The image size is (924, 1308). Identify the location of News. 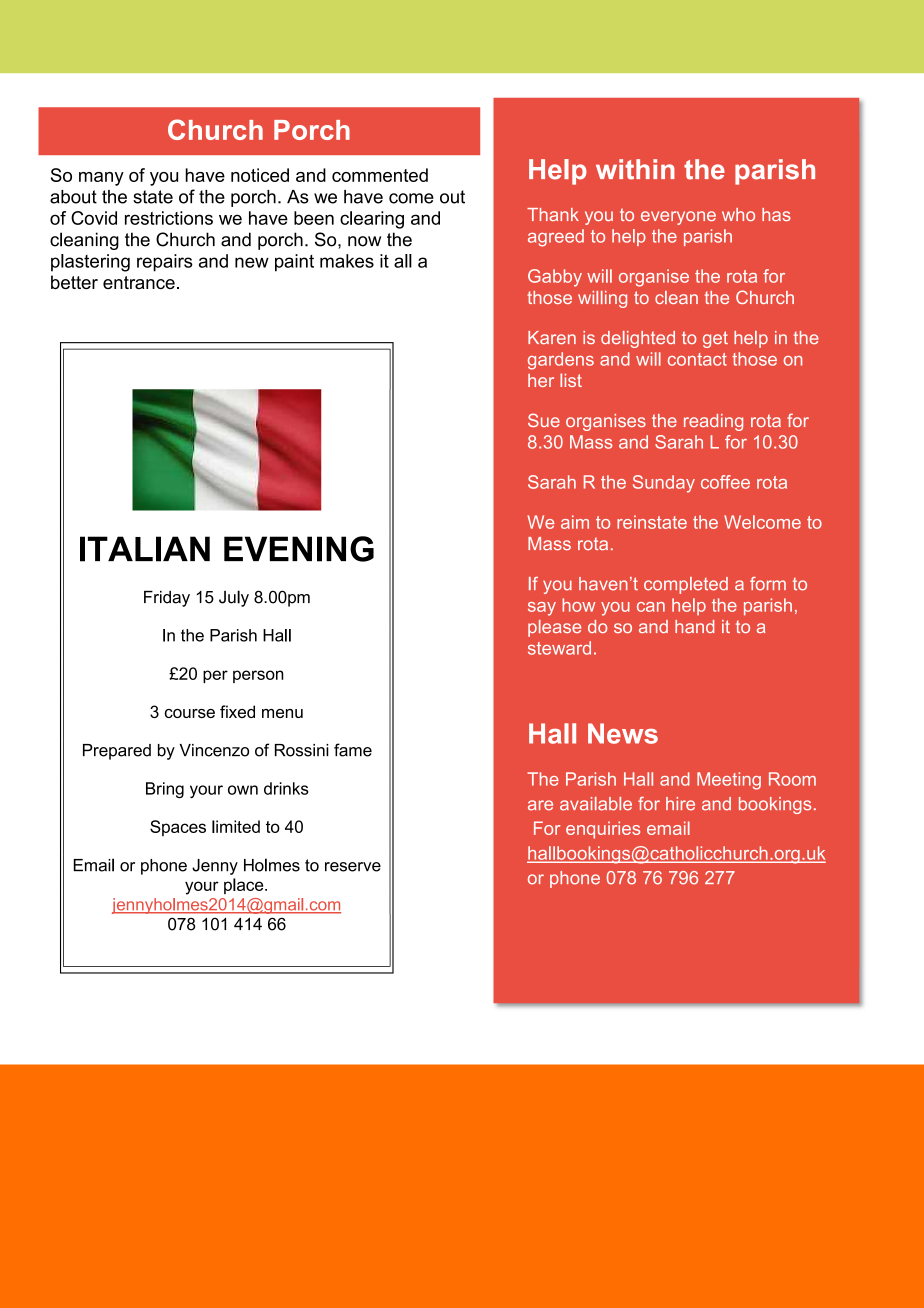
(623, 733).
